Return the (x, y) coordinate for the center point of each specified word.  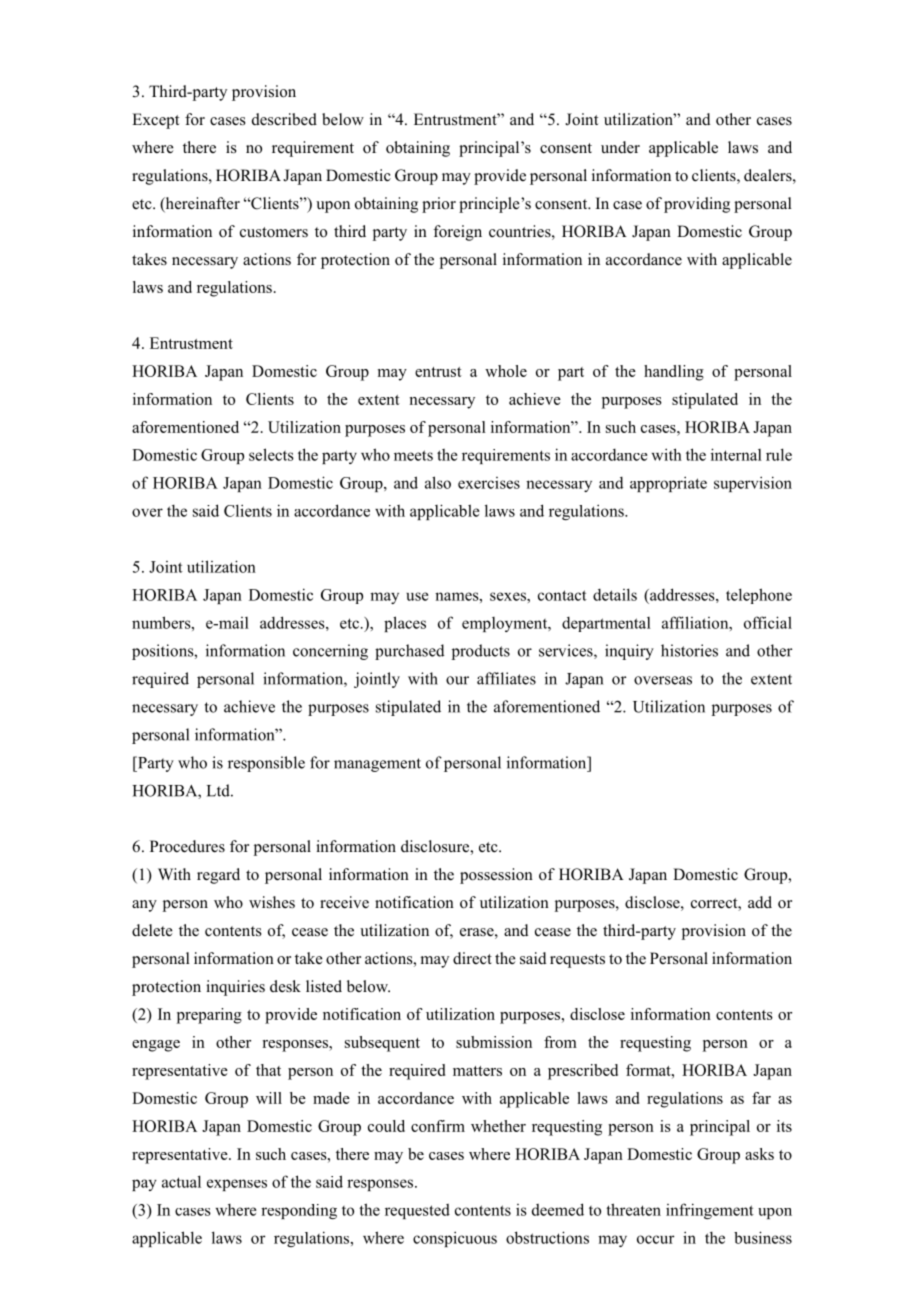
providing (697, 205)
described (284, 119)
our (457, 680)
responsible (266, 764)
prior (439, 205)
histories (689, 650)
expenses (237, 1185)
